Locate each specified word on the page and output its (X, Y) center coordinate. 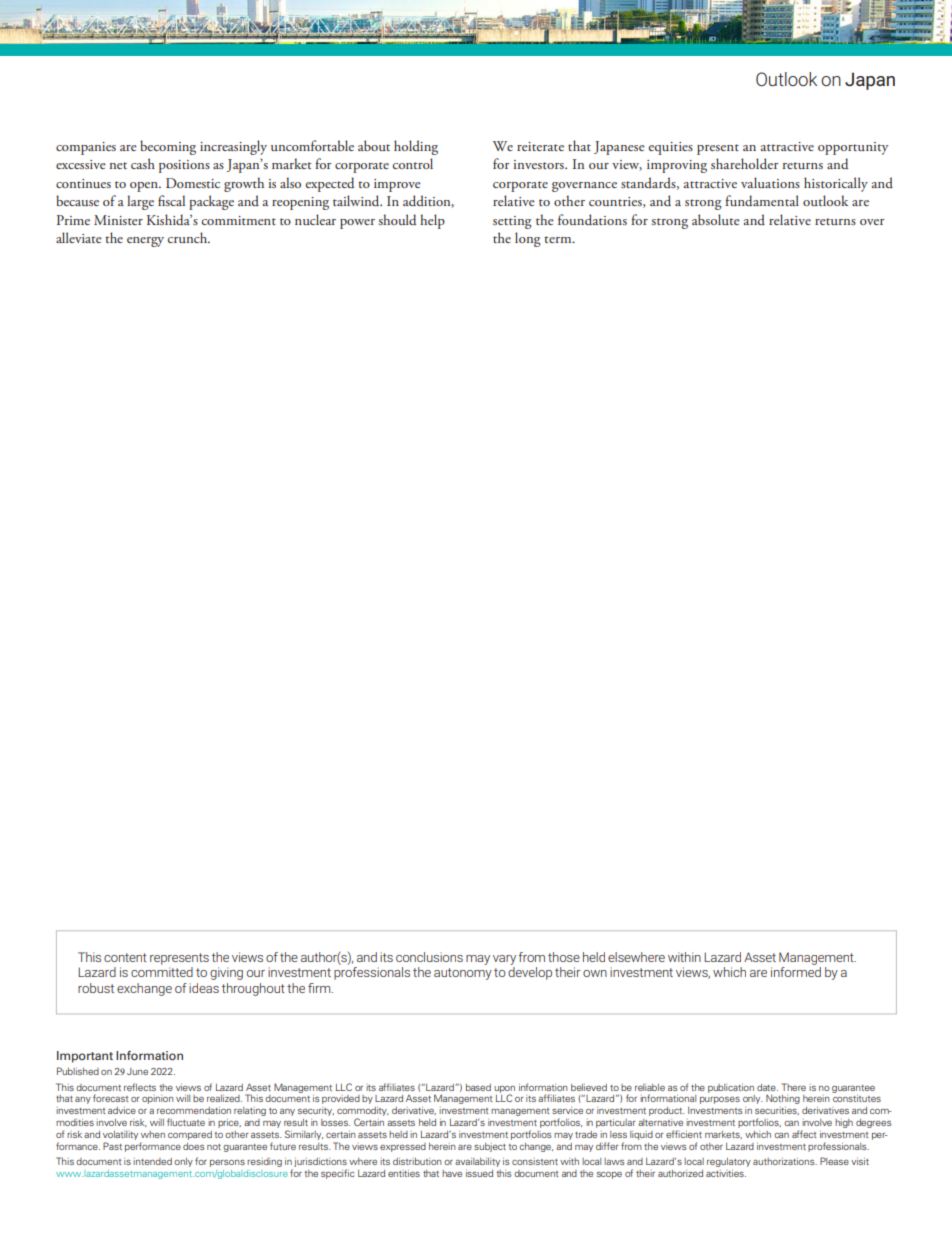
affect (804, 1134)
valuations (770, 182)
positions (184, 166)
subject (490, 1147)
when (153, 1134)
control (413, 163)
